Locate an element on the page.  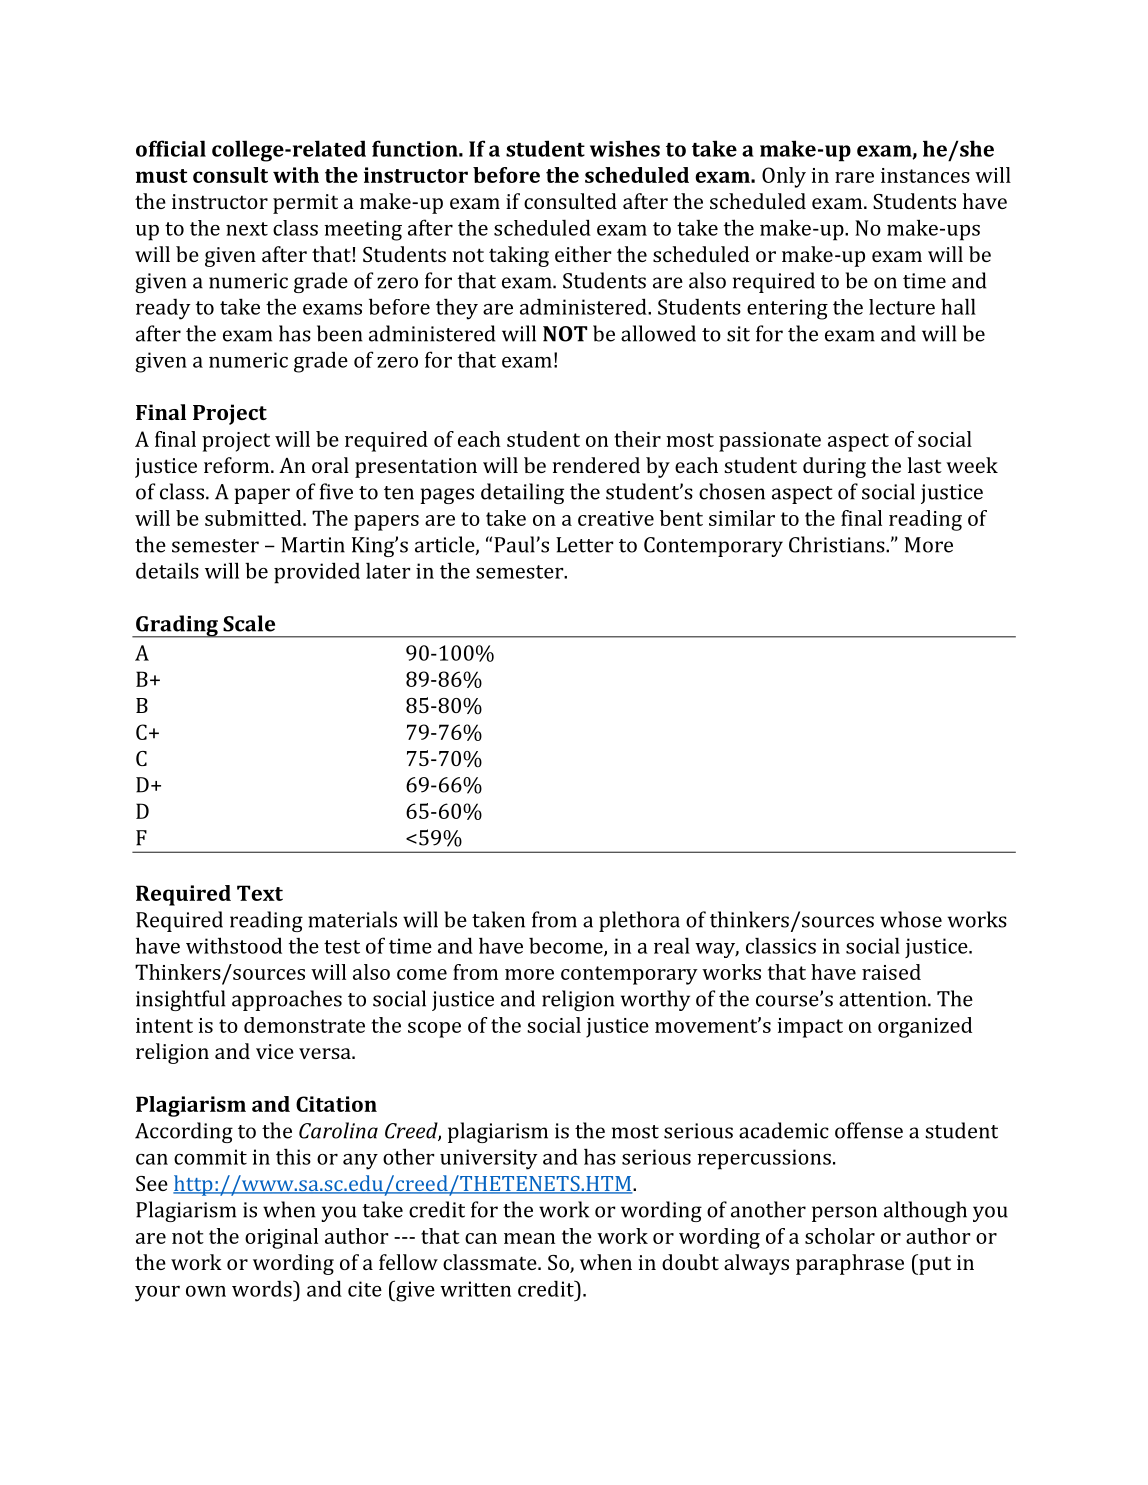
rare is located at coordinates (854, 177).
